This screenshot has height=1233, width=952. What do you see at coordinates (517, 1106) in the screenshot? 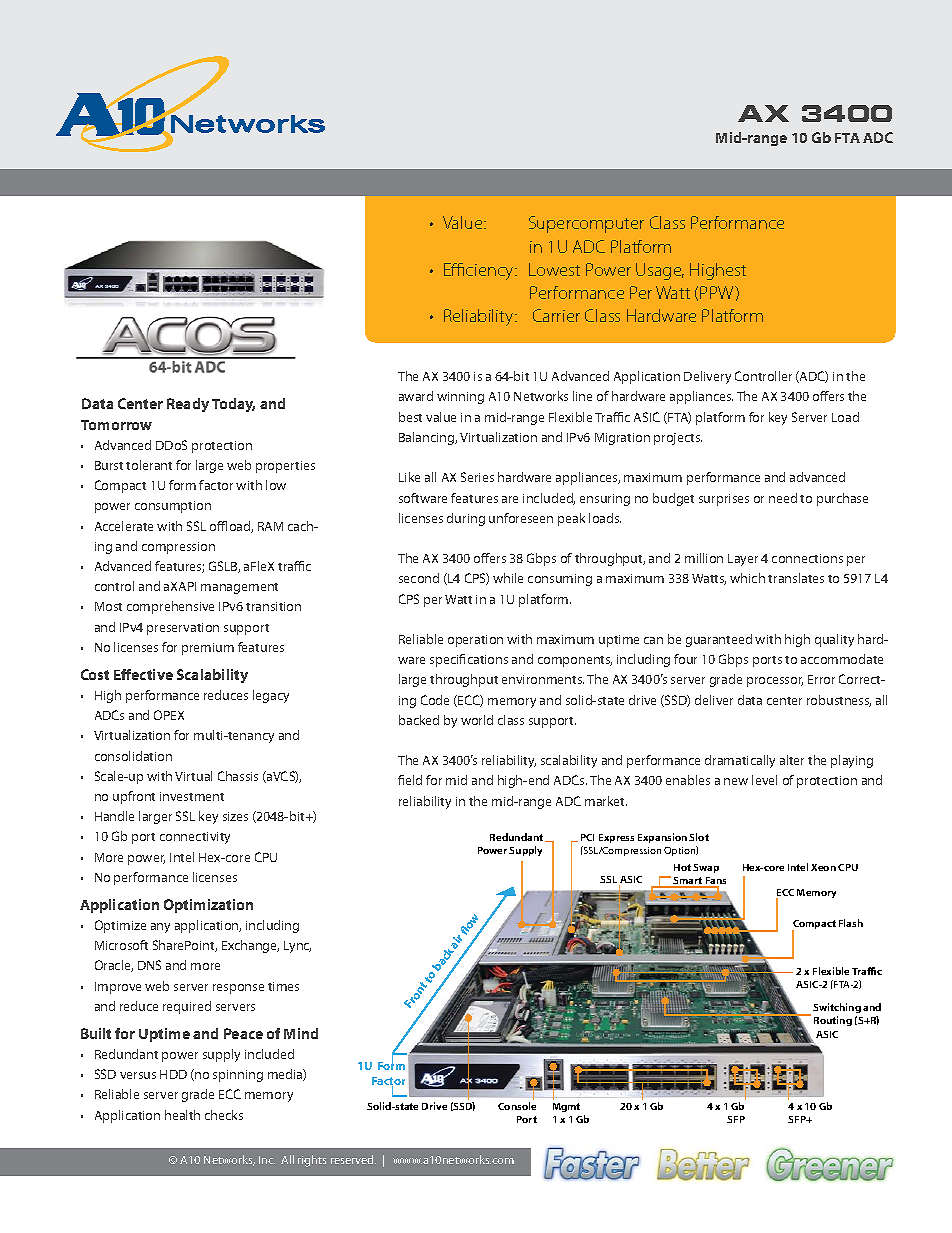
I see `Console` at bounding box center [517, 1106].
